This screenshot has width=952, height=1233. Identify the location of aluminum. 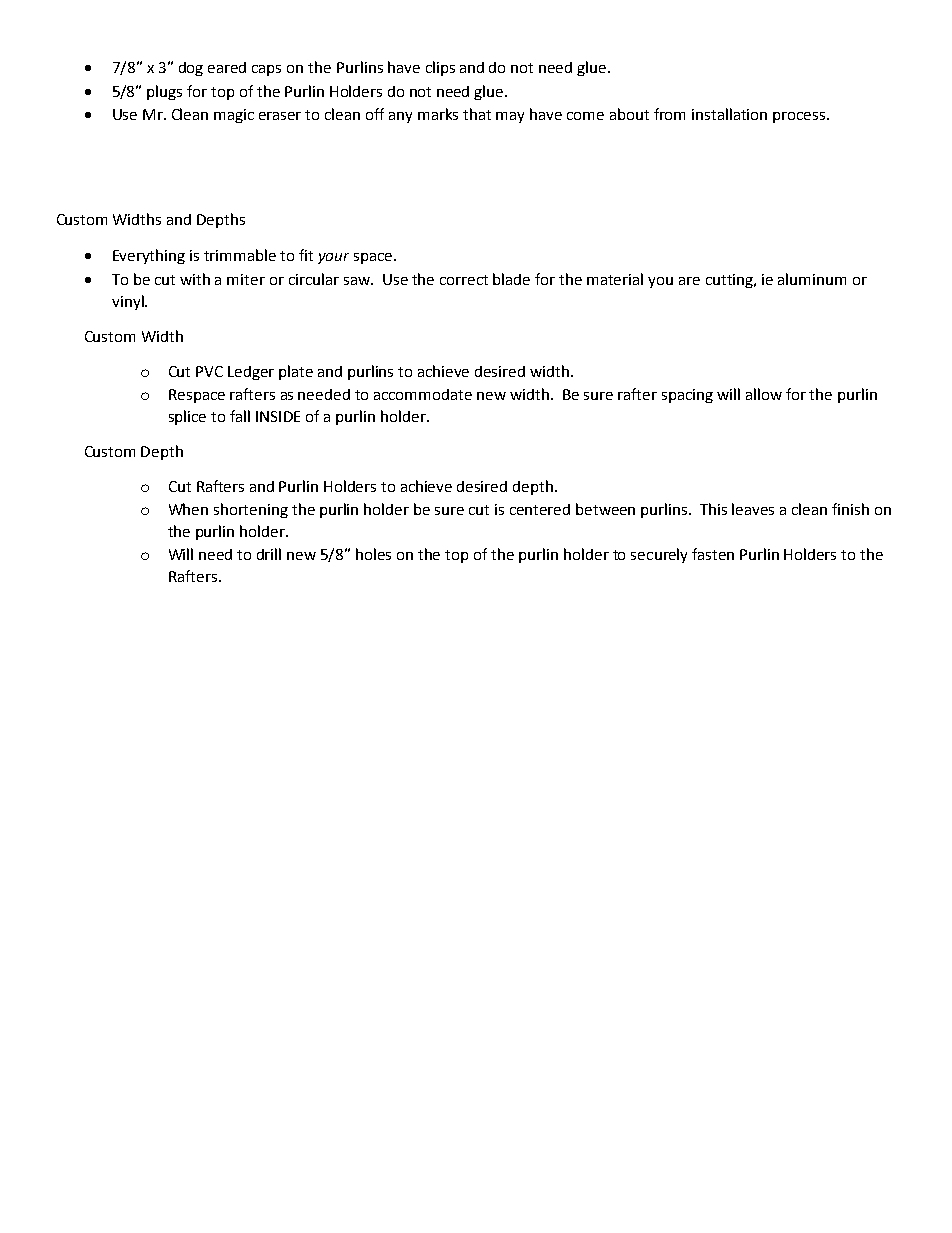
(812, 279).
